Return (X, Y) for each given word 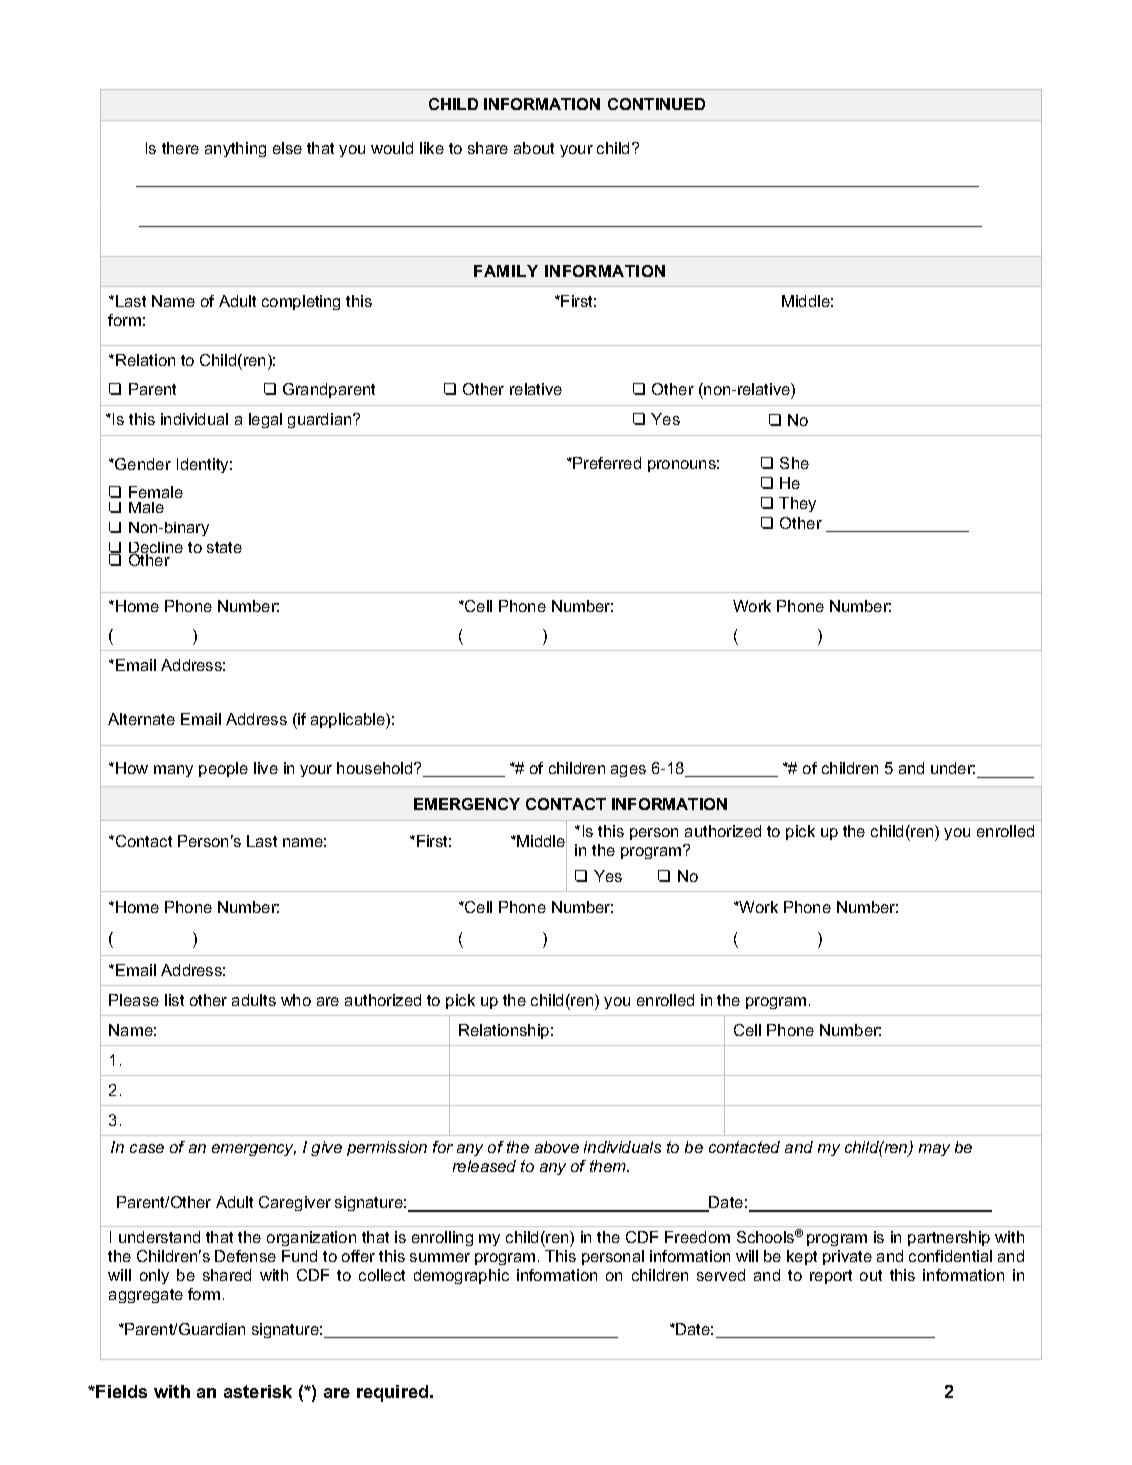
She (794, 463)
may (934, 1150)
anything (235, 149)
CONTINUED (656, 104)
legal (265, 420)
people (223, 769)
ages (628, 771)
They (797, 504)
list (174, 1000)
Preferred (607, 463)
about (534, 148)
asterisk (258, 1391)
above (557, 1147)
